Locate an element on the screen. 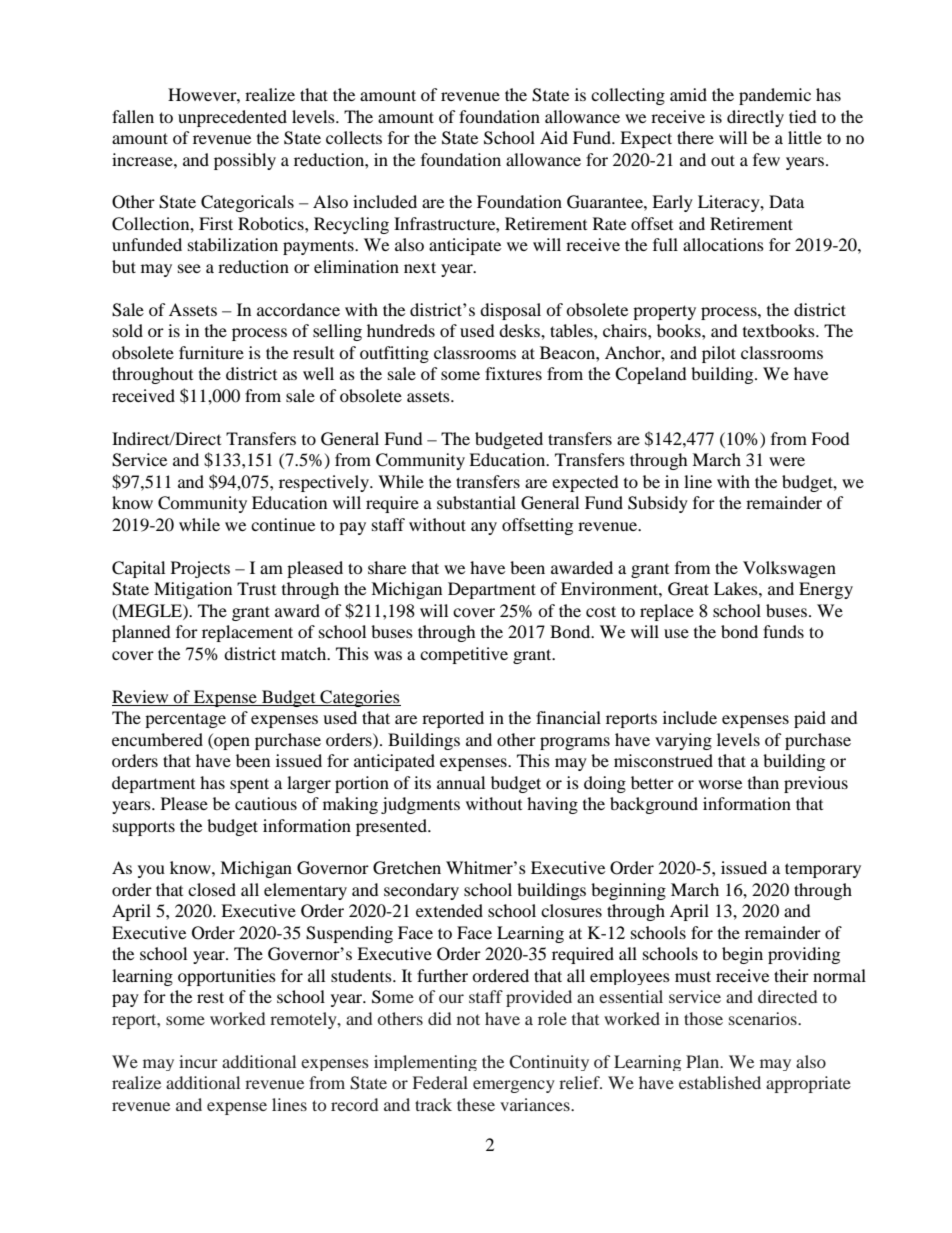 The image size is (952, 1233). unprecedented is located at coordinates (232, 118).
